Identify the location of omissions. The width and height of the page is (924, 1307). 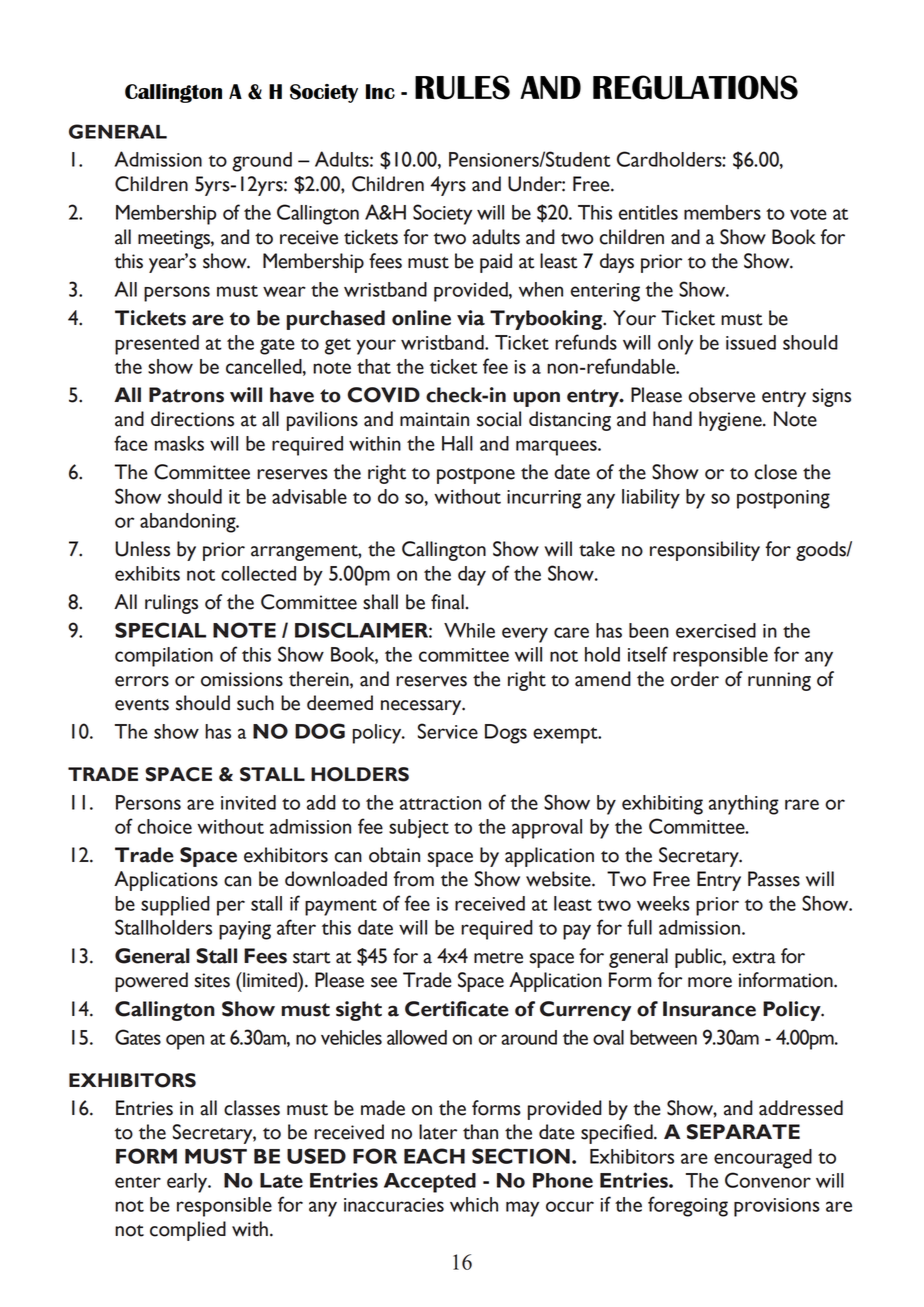
(242, 679).
